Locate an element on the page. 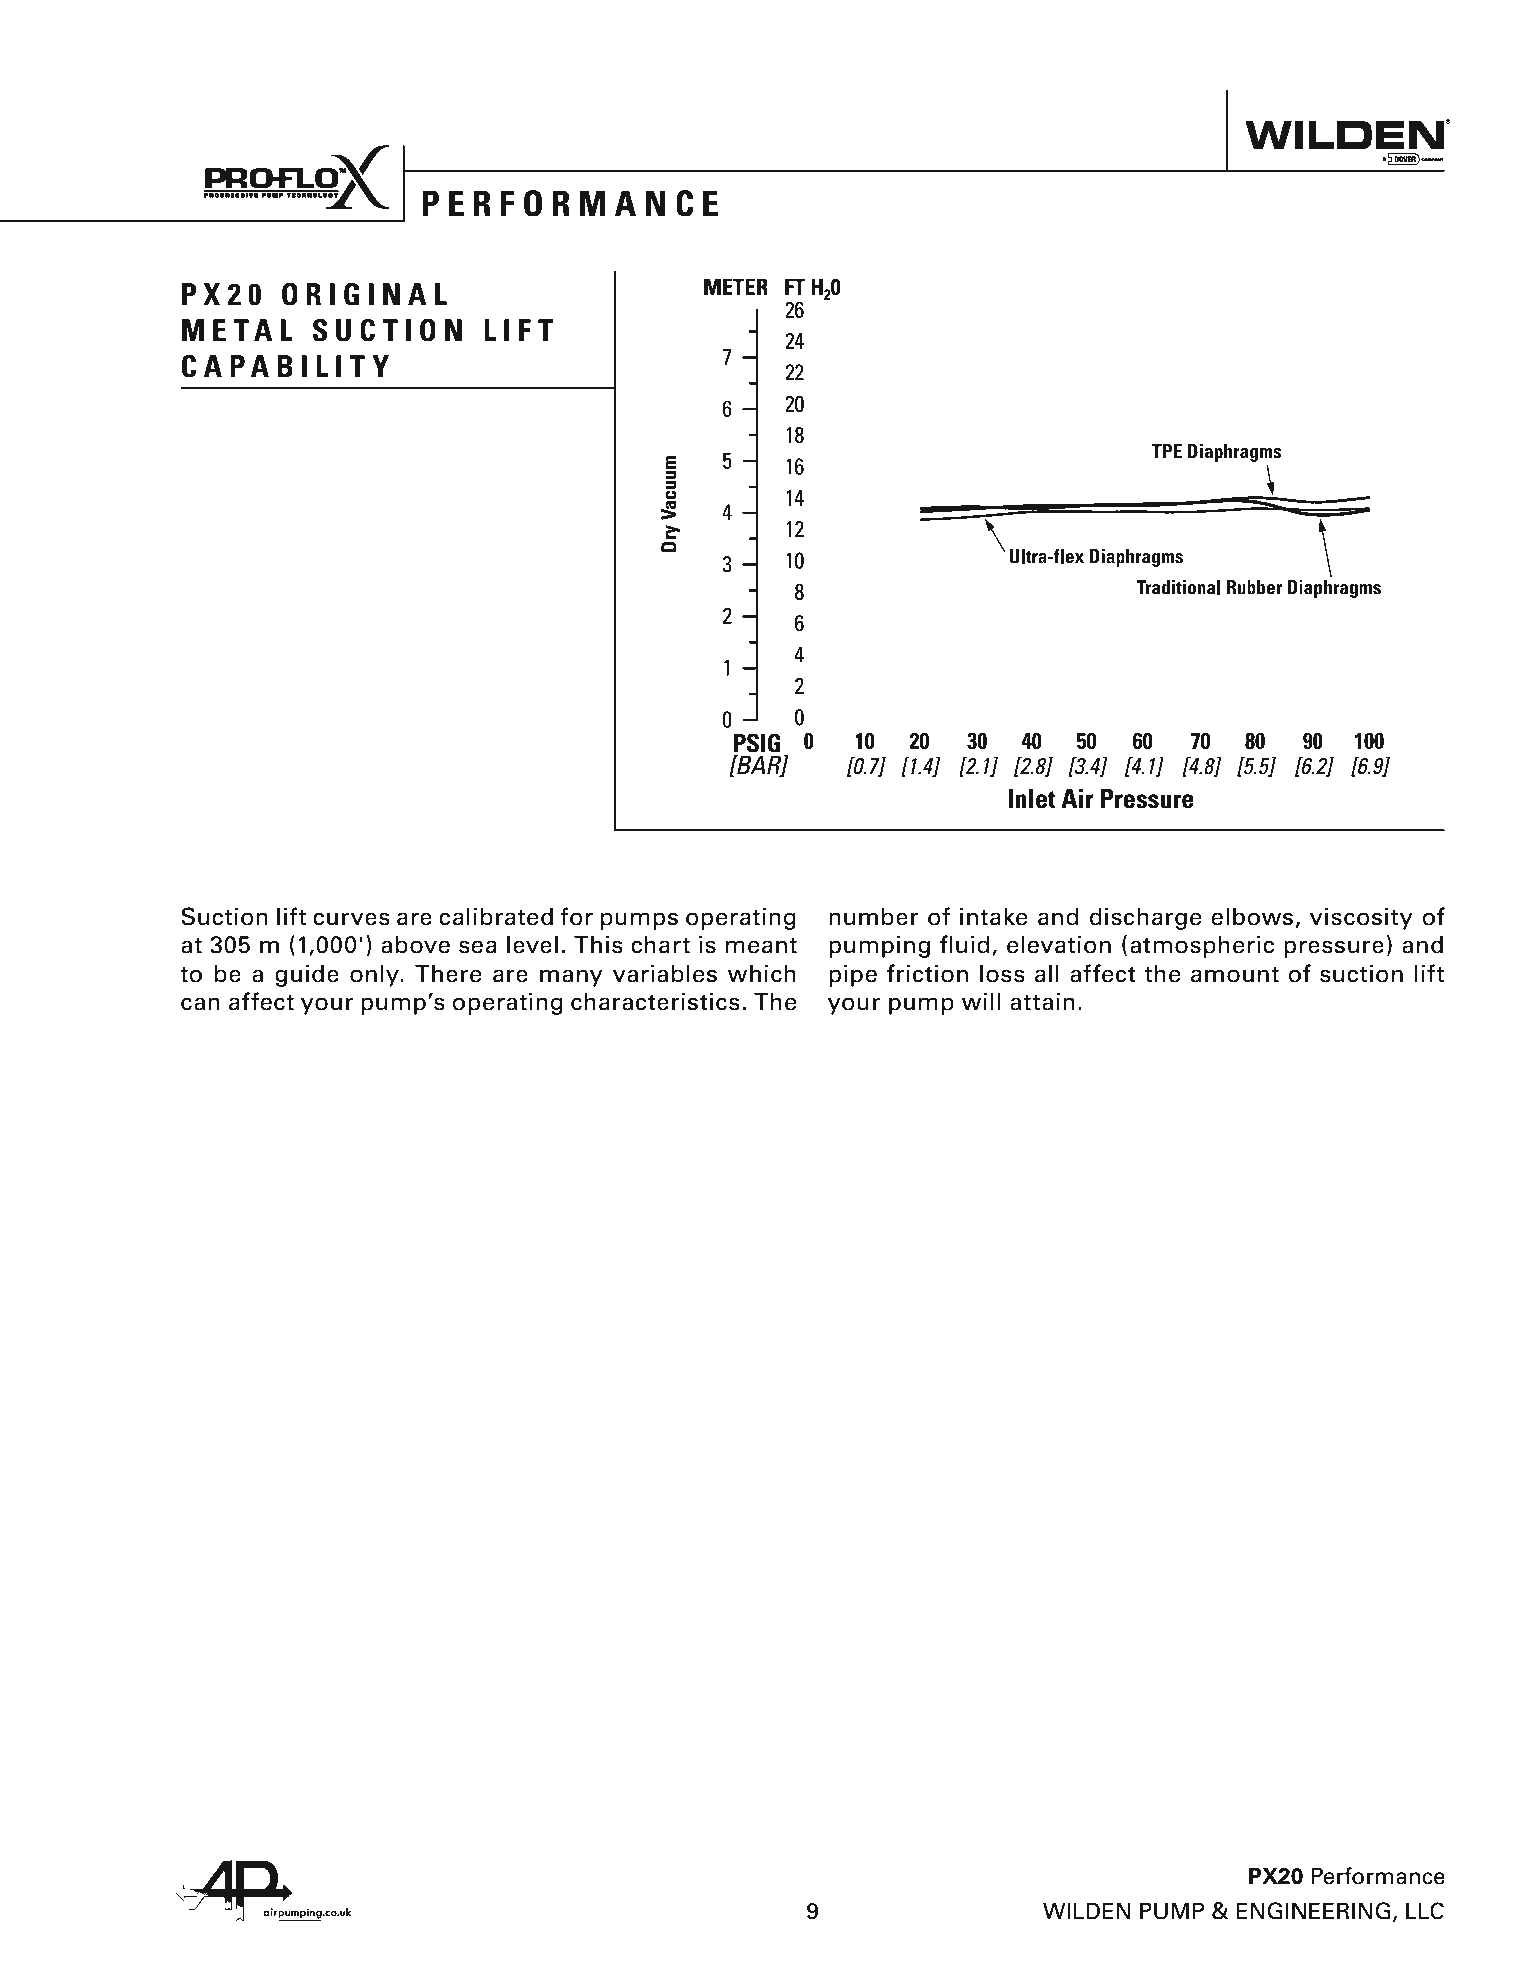 The image size is (1535, 1986). ENGINEERING is located at coordinates (1313, 1911).
